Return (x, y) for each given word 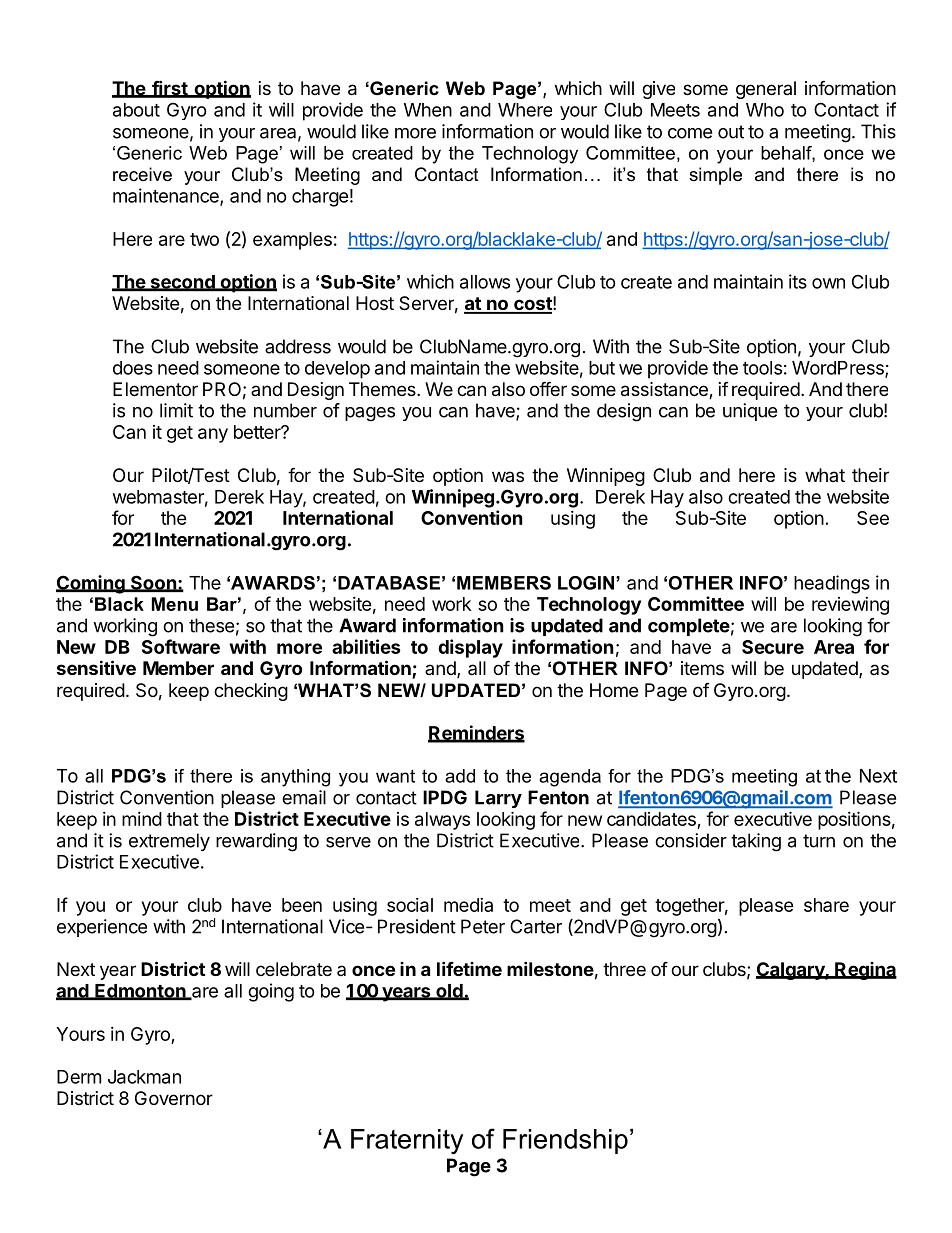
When (428, 110)
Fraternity (407, 1142)
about (136, 110)
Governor (174, 1098)
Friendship (565, 1141)
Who (765, 110)
